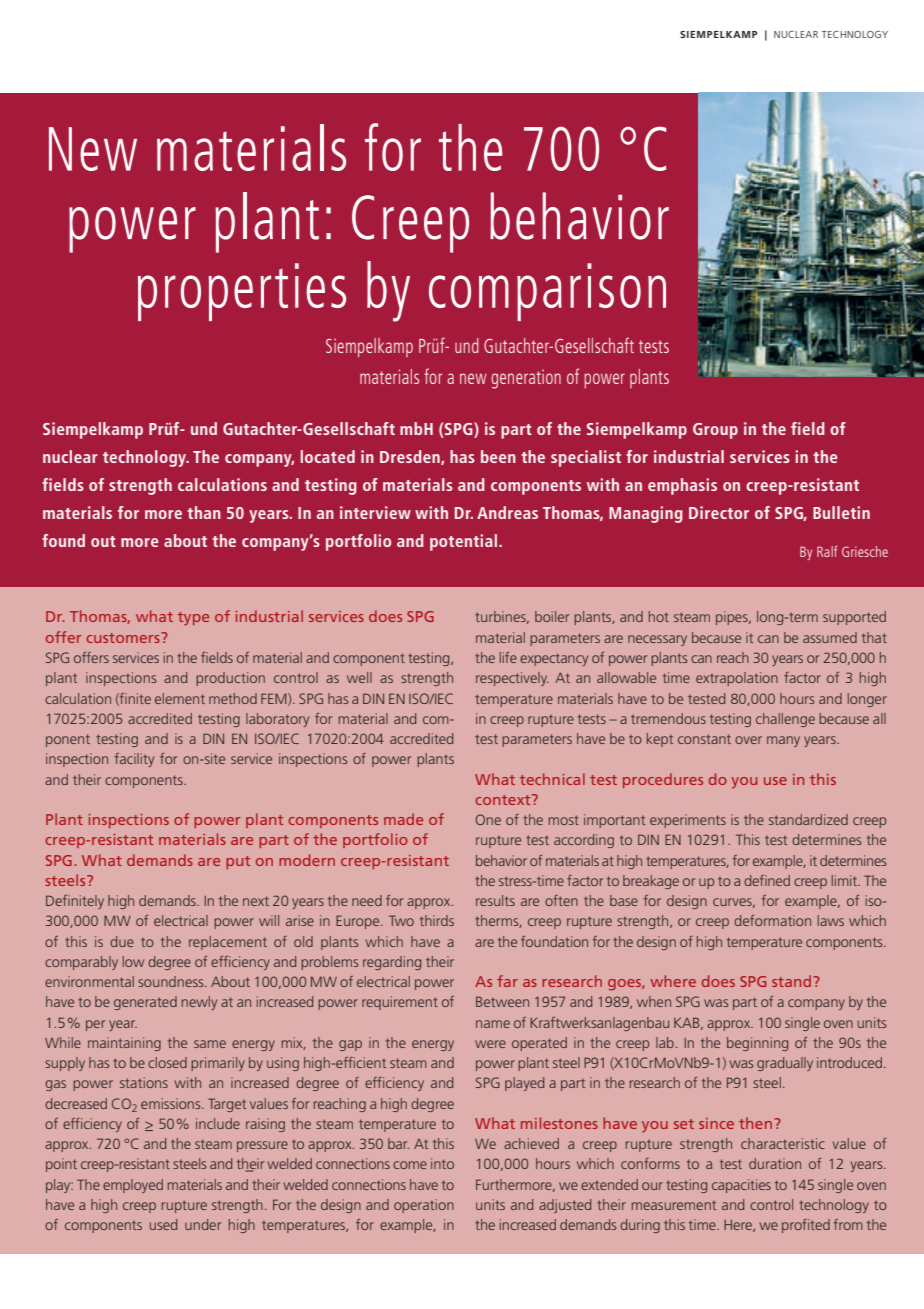  I want to click on potential, so click(465, 542).
